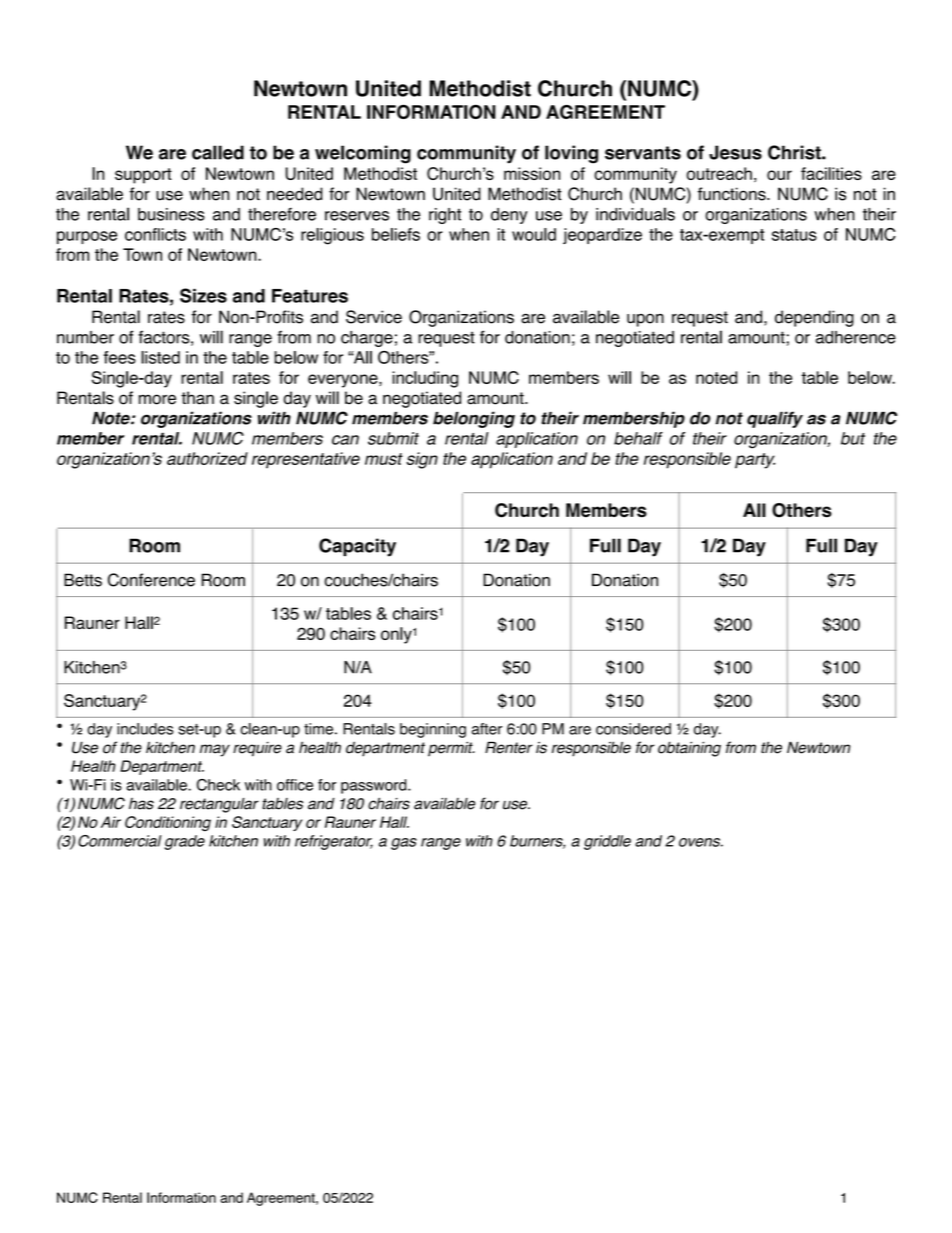 The height and width of the document is (1233, 952). I want to click on sign, so click(422, 460).
